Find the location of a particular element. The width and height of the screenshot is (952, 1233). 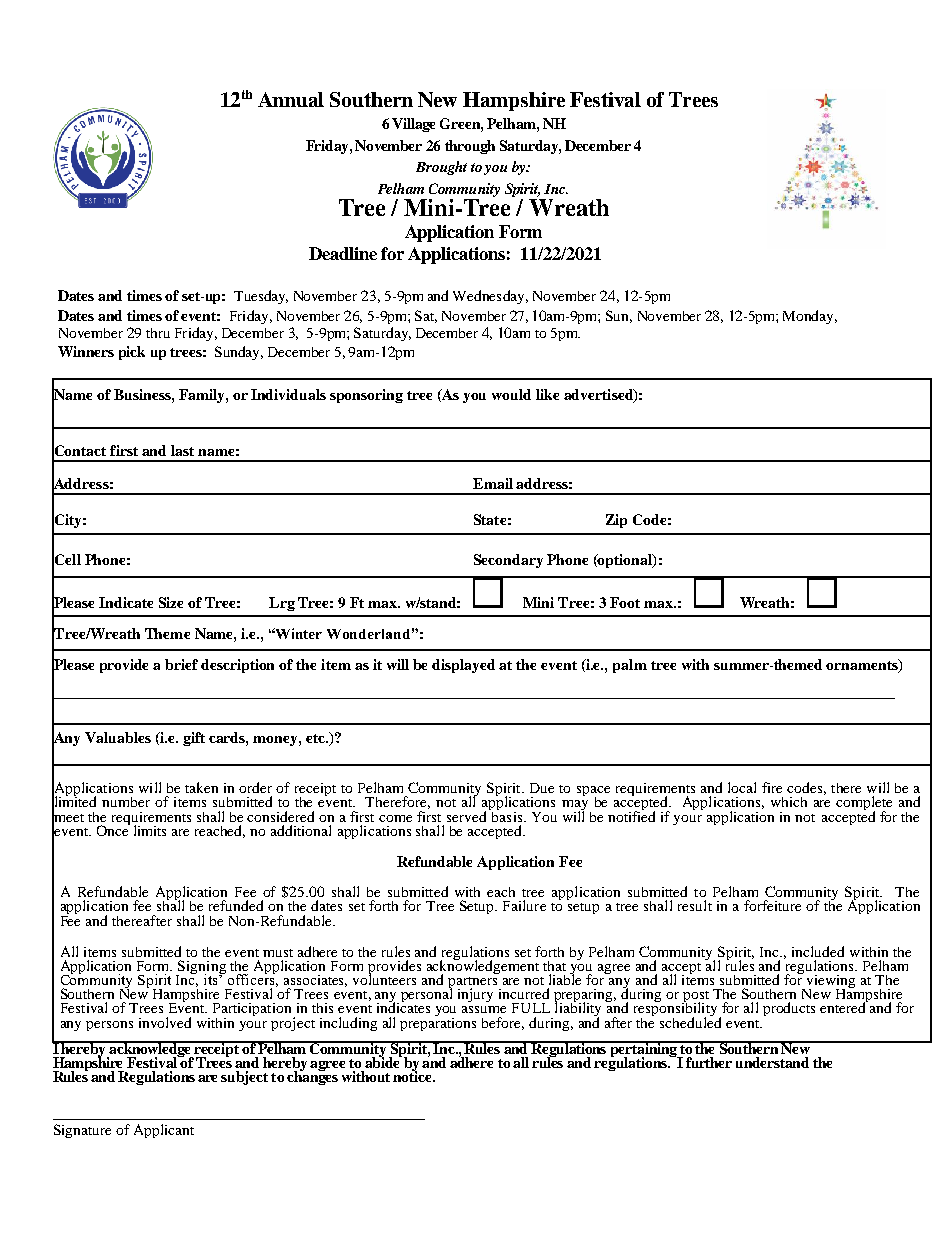

served is located at coordinates (468, 815).
